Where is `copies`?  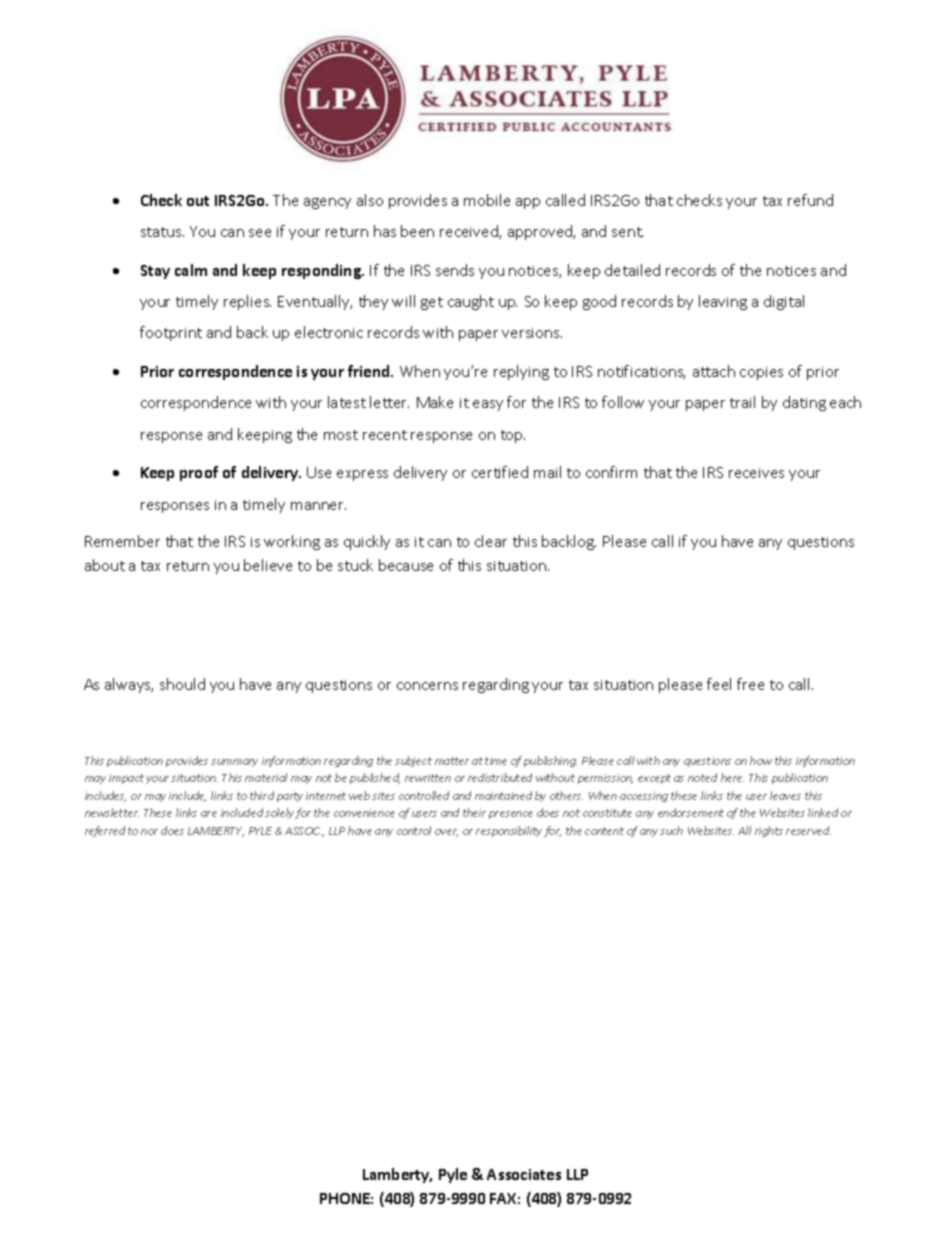 copies is located at coordinates (761, 373).
